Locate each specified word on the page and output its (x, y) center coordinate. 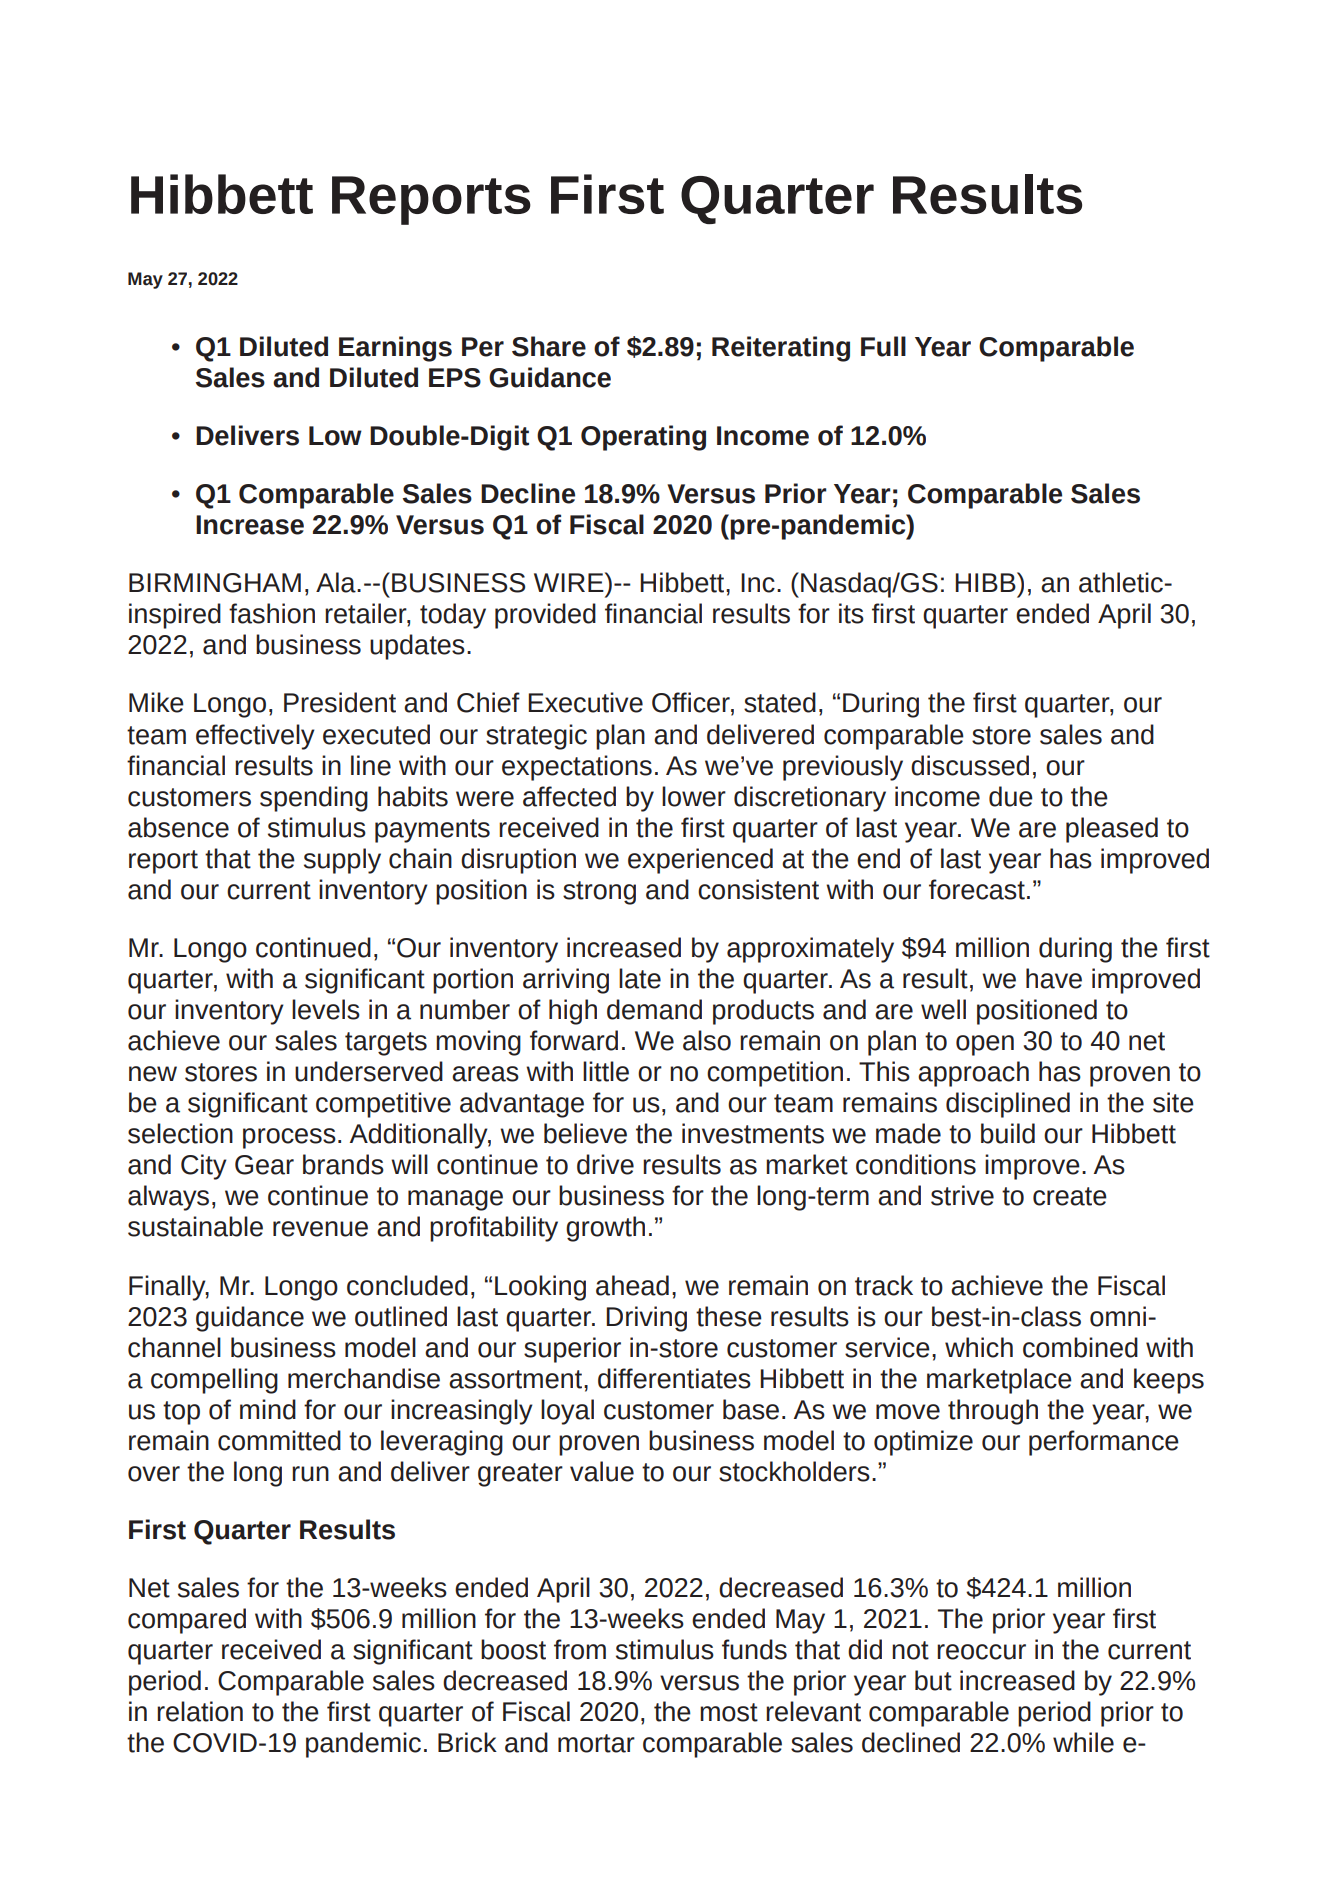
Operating (643, 438)
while (1083, 1742)
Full (883, 346)
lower (694, 796)
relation (200, 1711)
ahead (632, 1285)
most (729, 1712)
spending (314, 799)
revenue (320, 1229)
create (1070, 1196)
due (1011, 796)
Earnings (395, 349)
